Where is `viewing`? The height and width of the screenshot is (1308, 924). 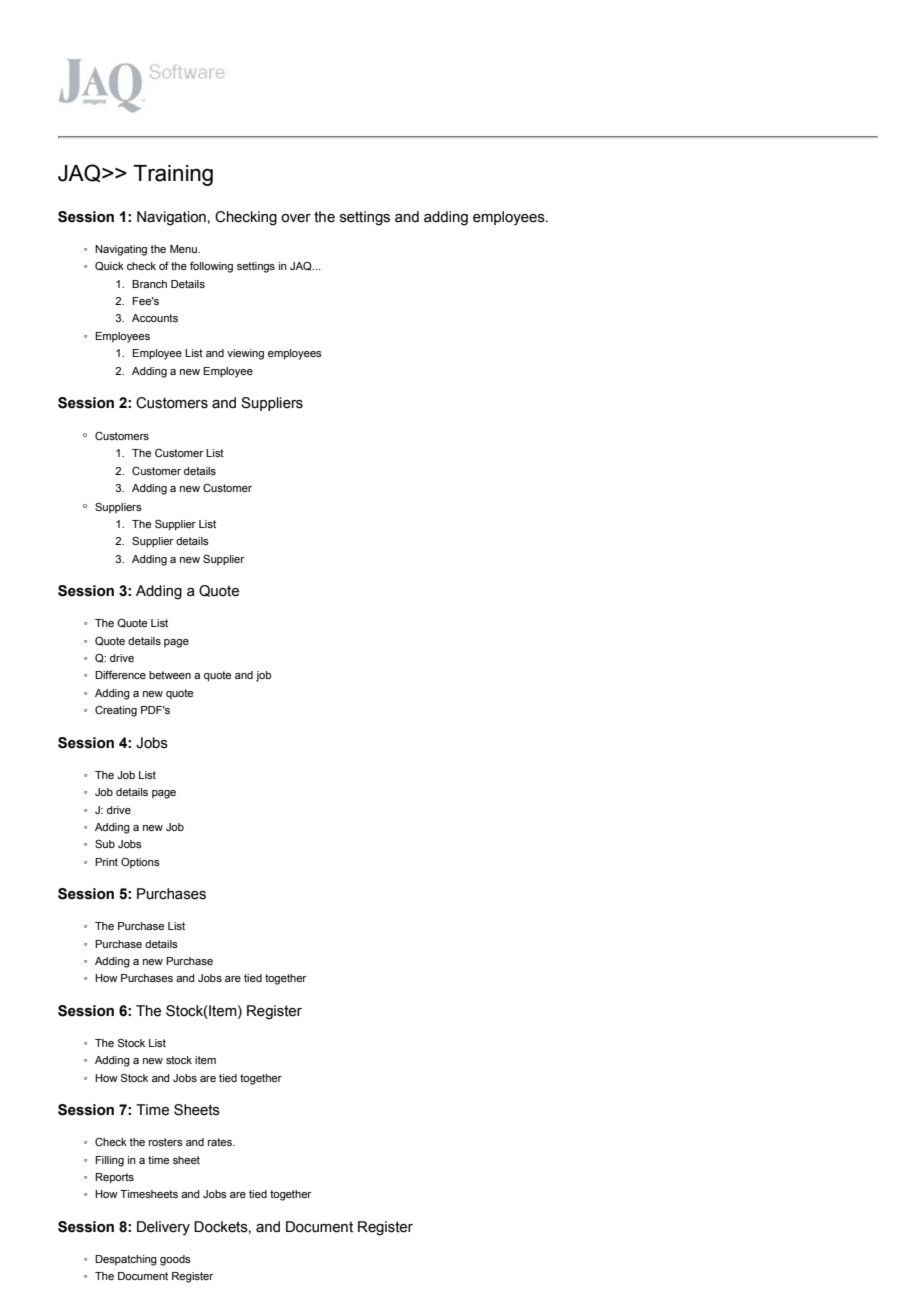 viewing is located at coordinates (245, 354).
